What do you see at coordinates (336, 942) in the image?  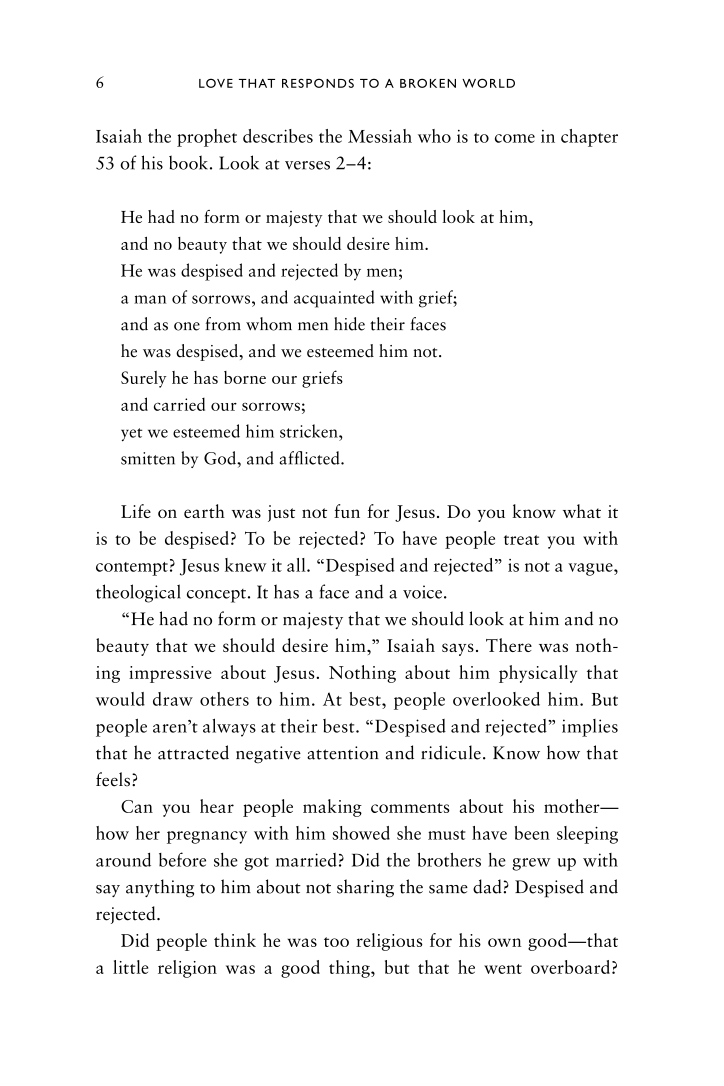 I see `too` at bounding box center [336, 942].
